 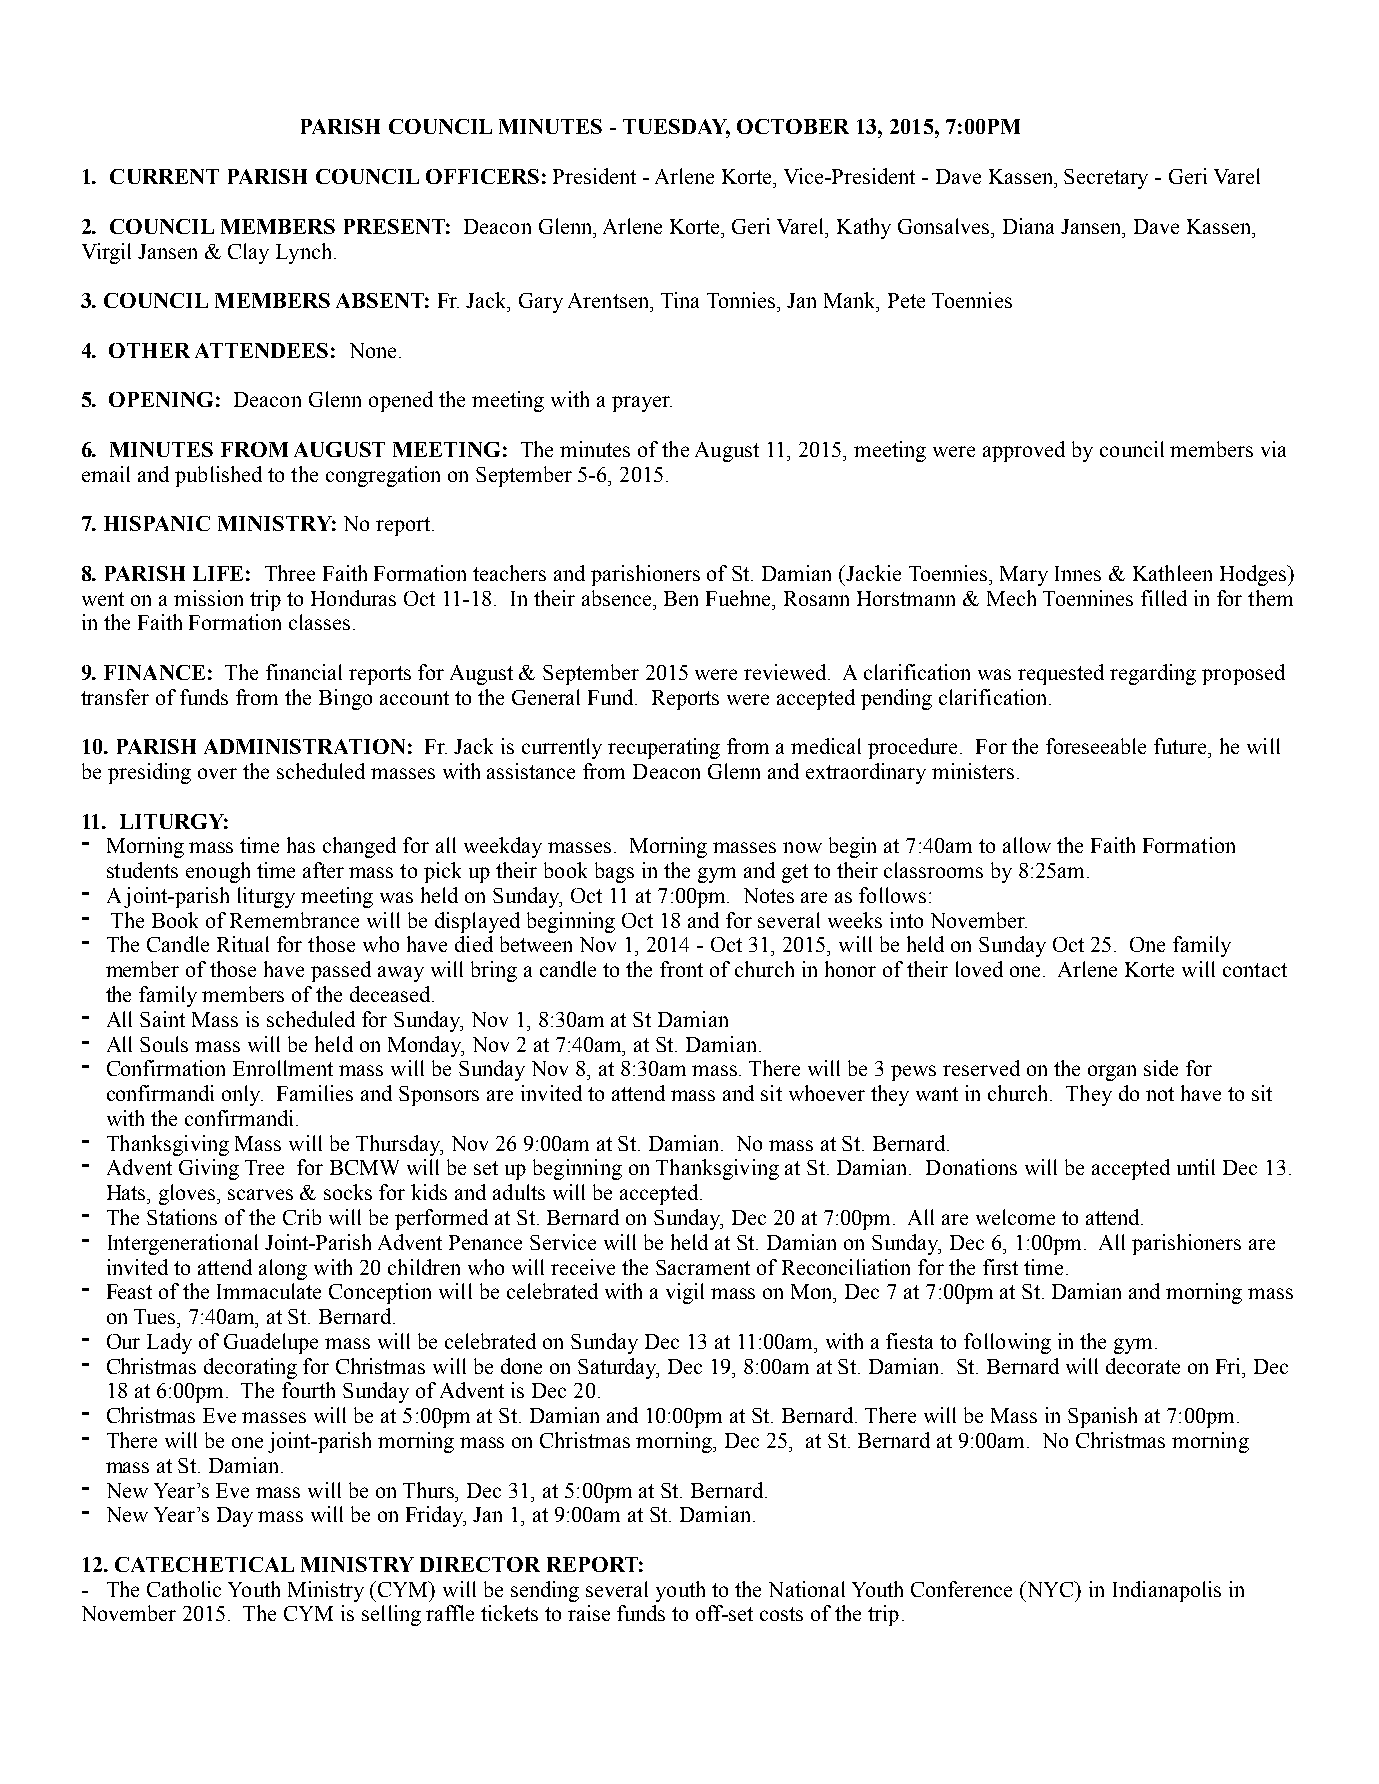 I want to click on Saint, so click(x=162, y=1019).
